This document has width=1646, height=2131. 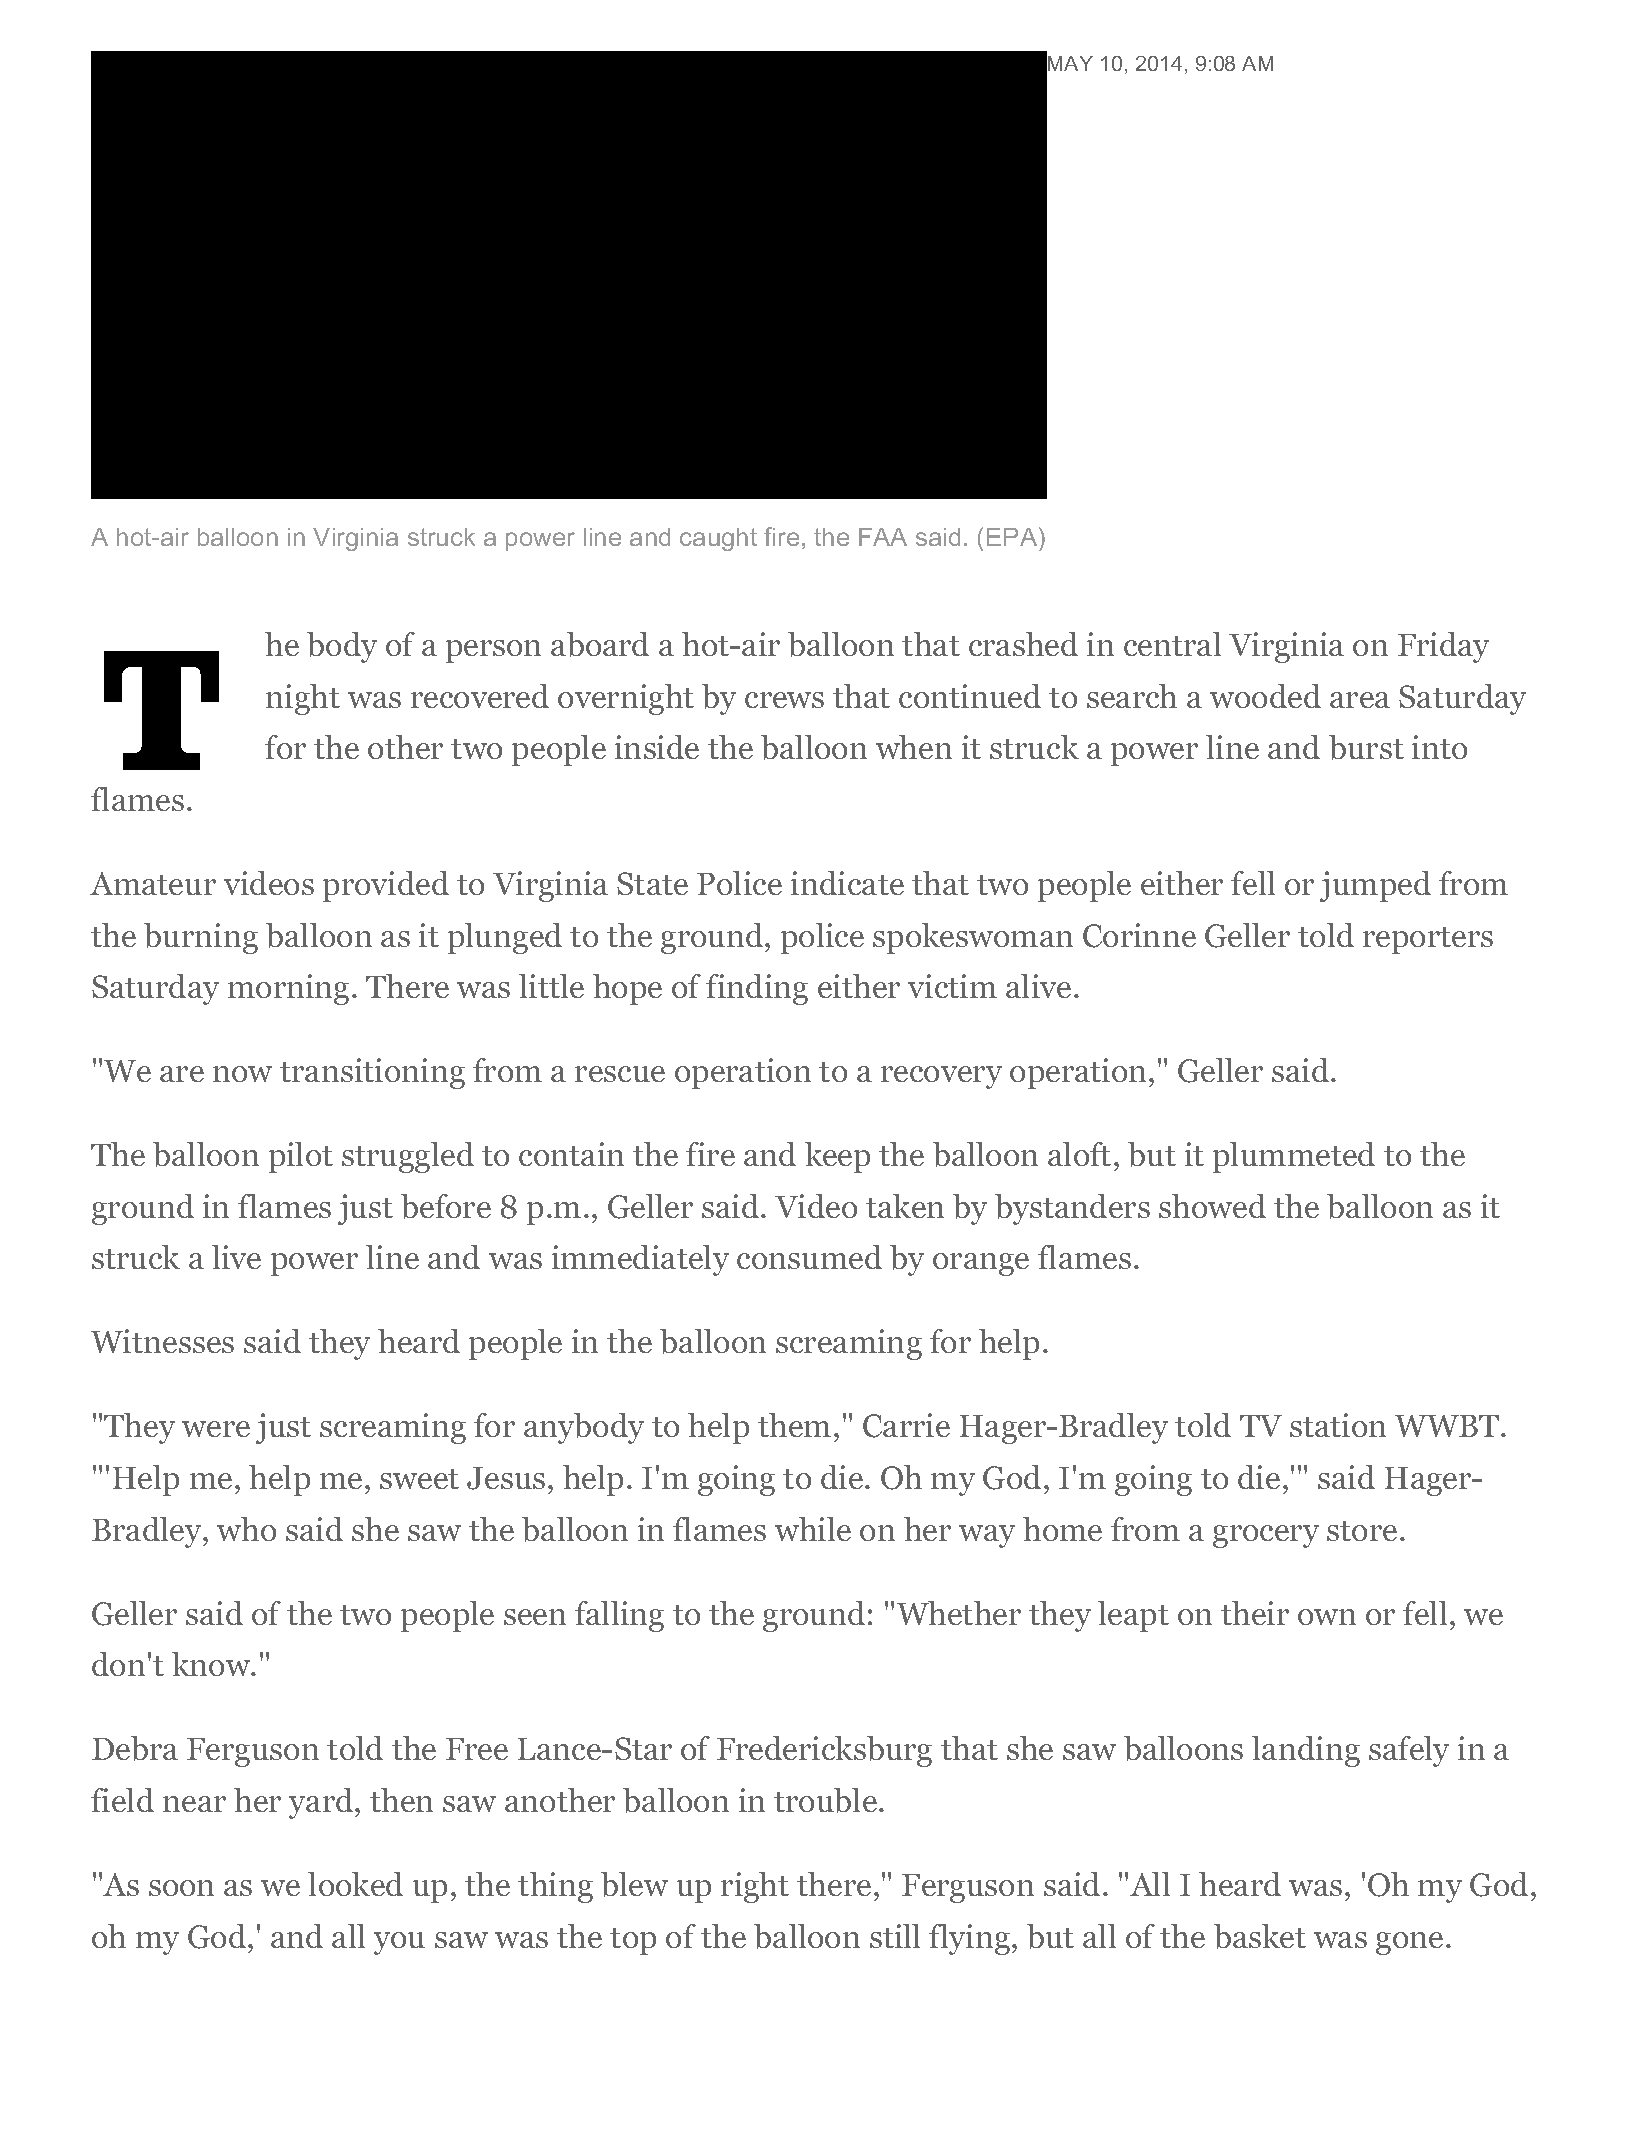 What do you see at coordinates (755, 1887) in the document?
I see `right` at bounding box center [755, 1887].
